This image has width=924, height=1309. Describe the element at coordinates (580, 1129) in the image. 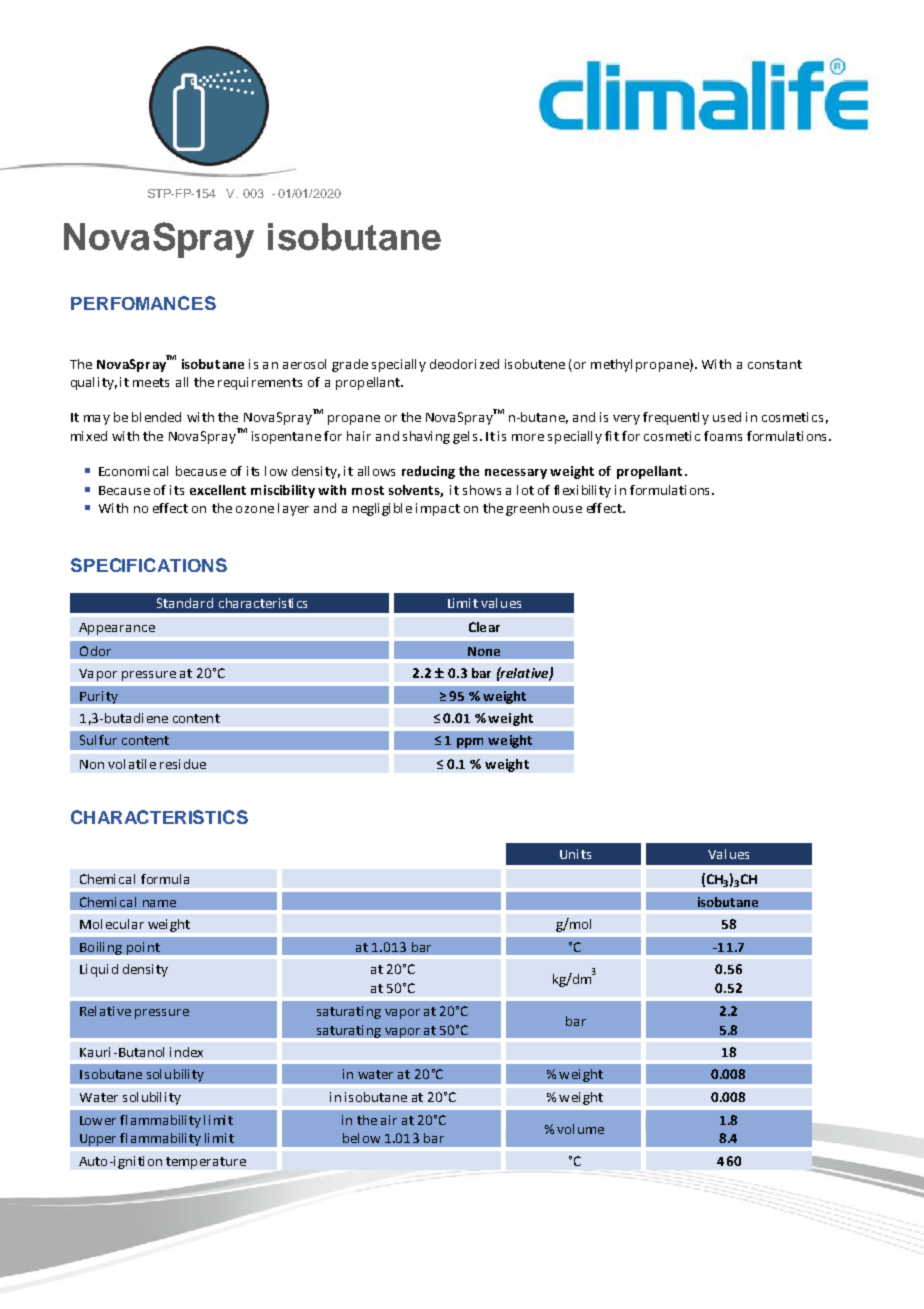

I see `volume` at that location.
